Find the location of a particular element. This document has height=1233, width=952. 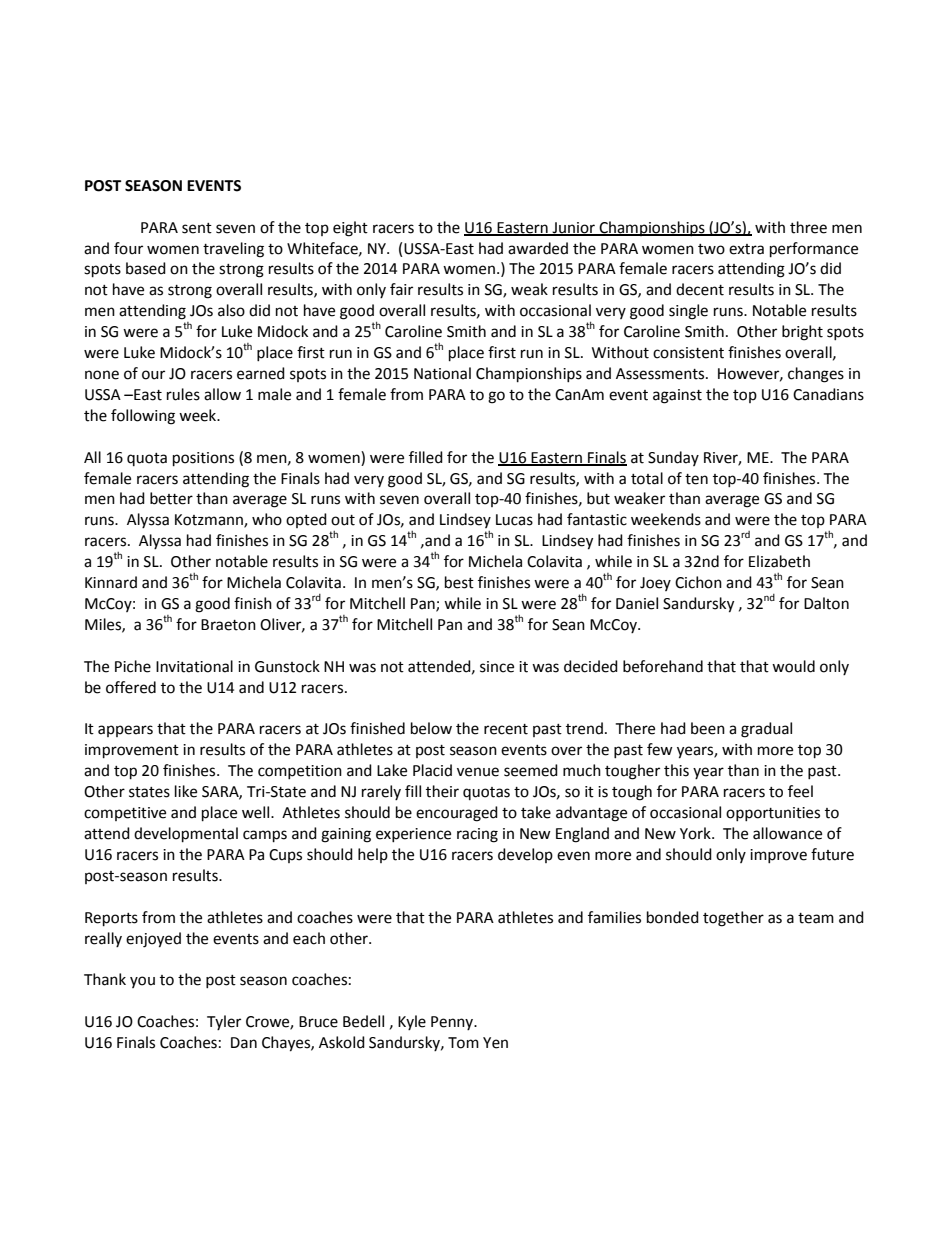

extra is located at coordinates (746, 249).
